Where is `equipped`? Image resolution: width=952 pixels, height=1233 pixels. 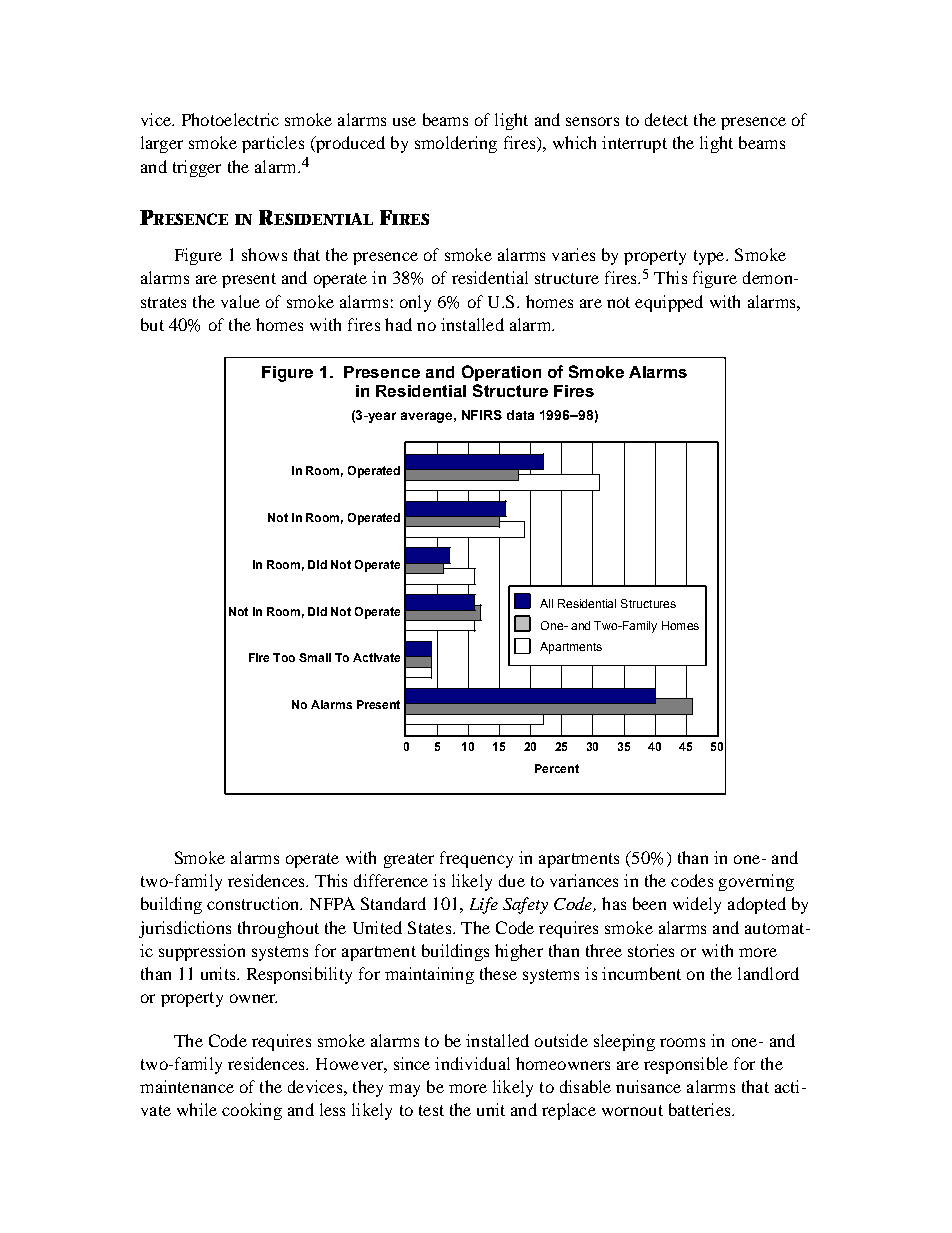 equipped is located at coordinates (669, 303).
